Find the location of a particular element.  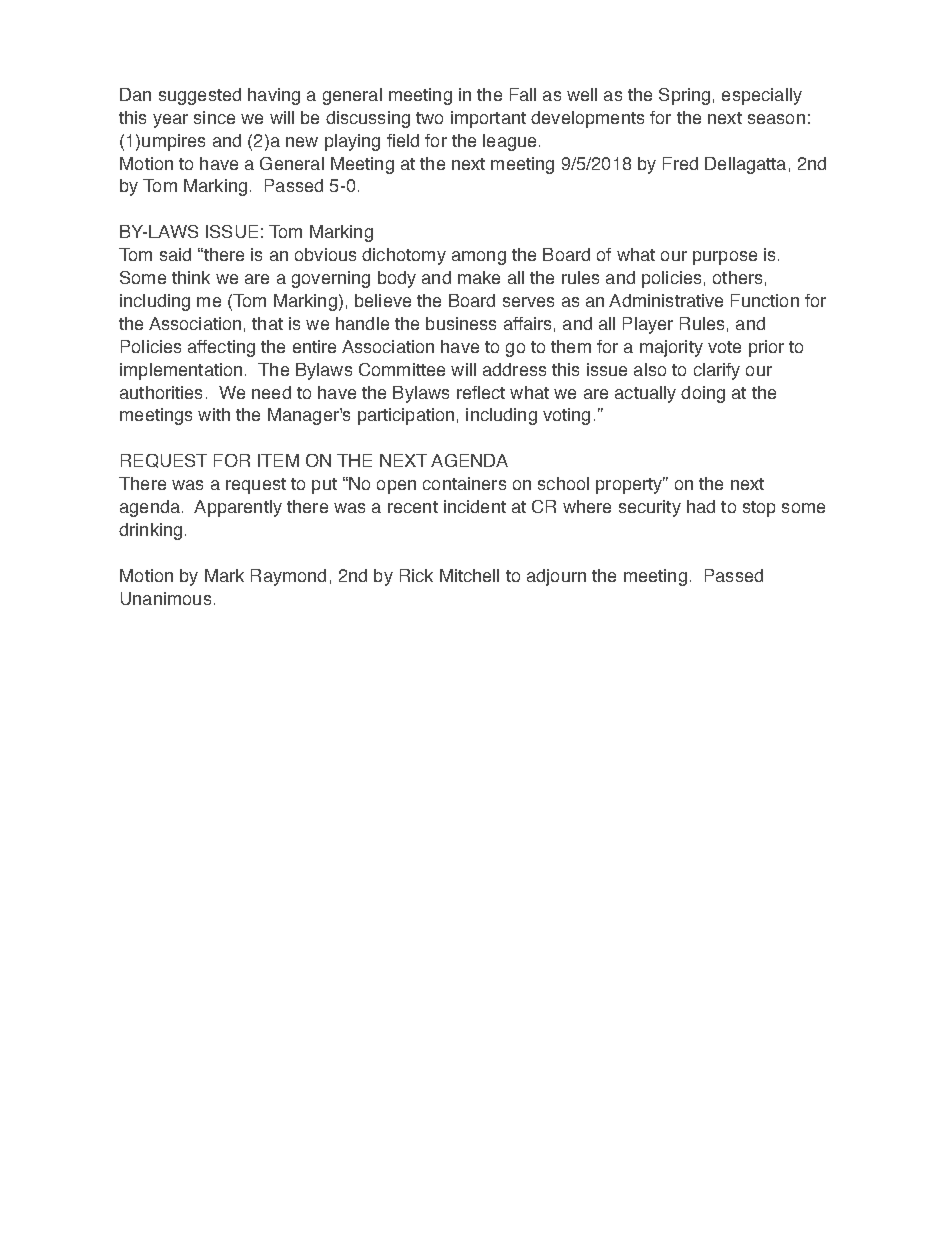

since is located at coordinates (214, 117).
